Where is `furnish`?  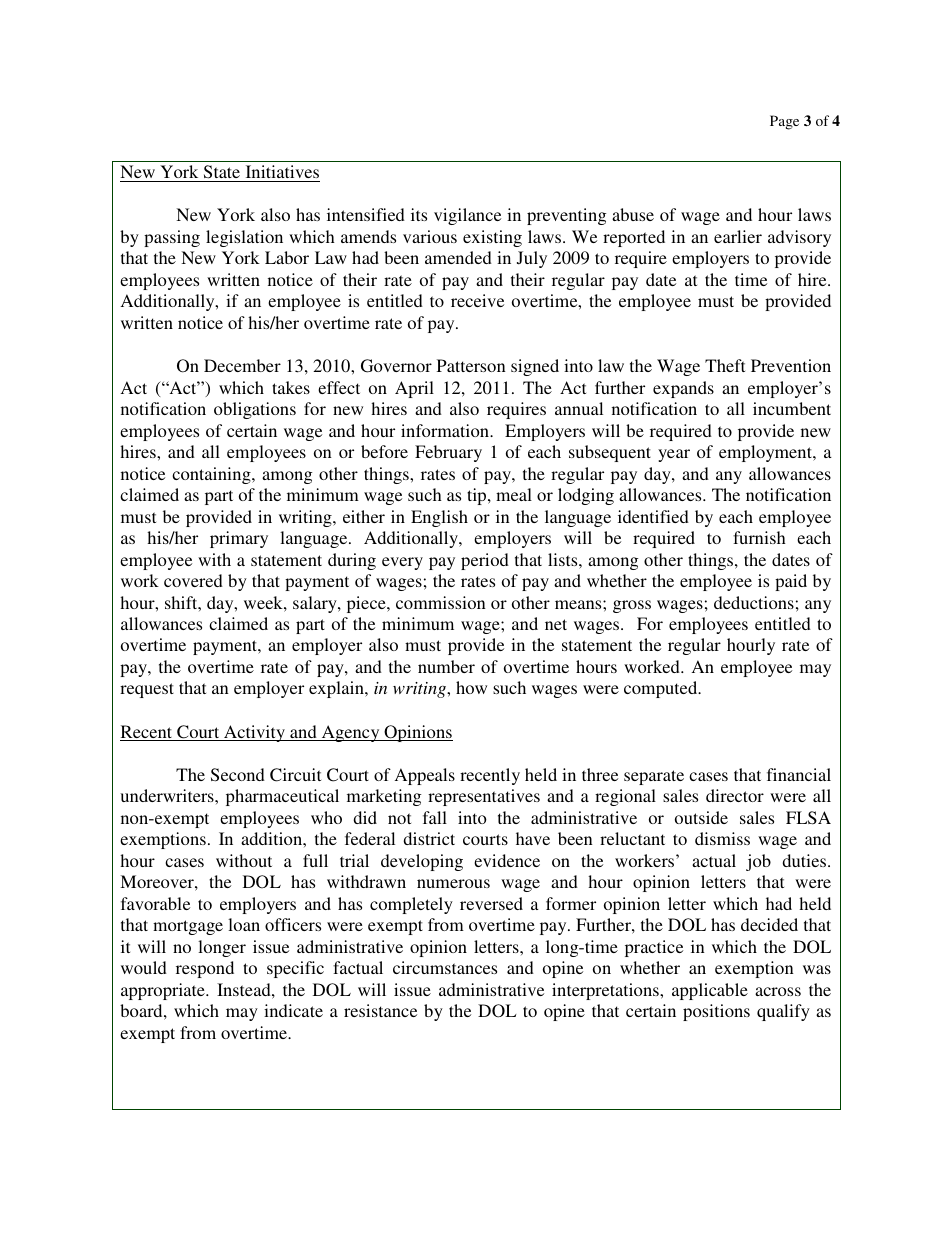
furnish is located at coordinates (759, 537).
